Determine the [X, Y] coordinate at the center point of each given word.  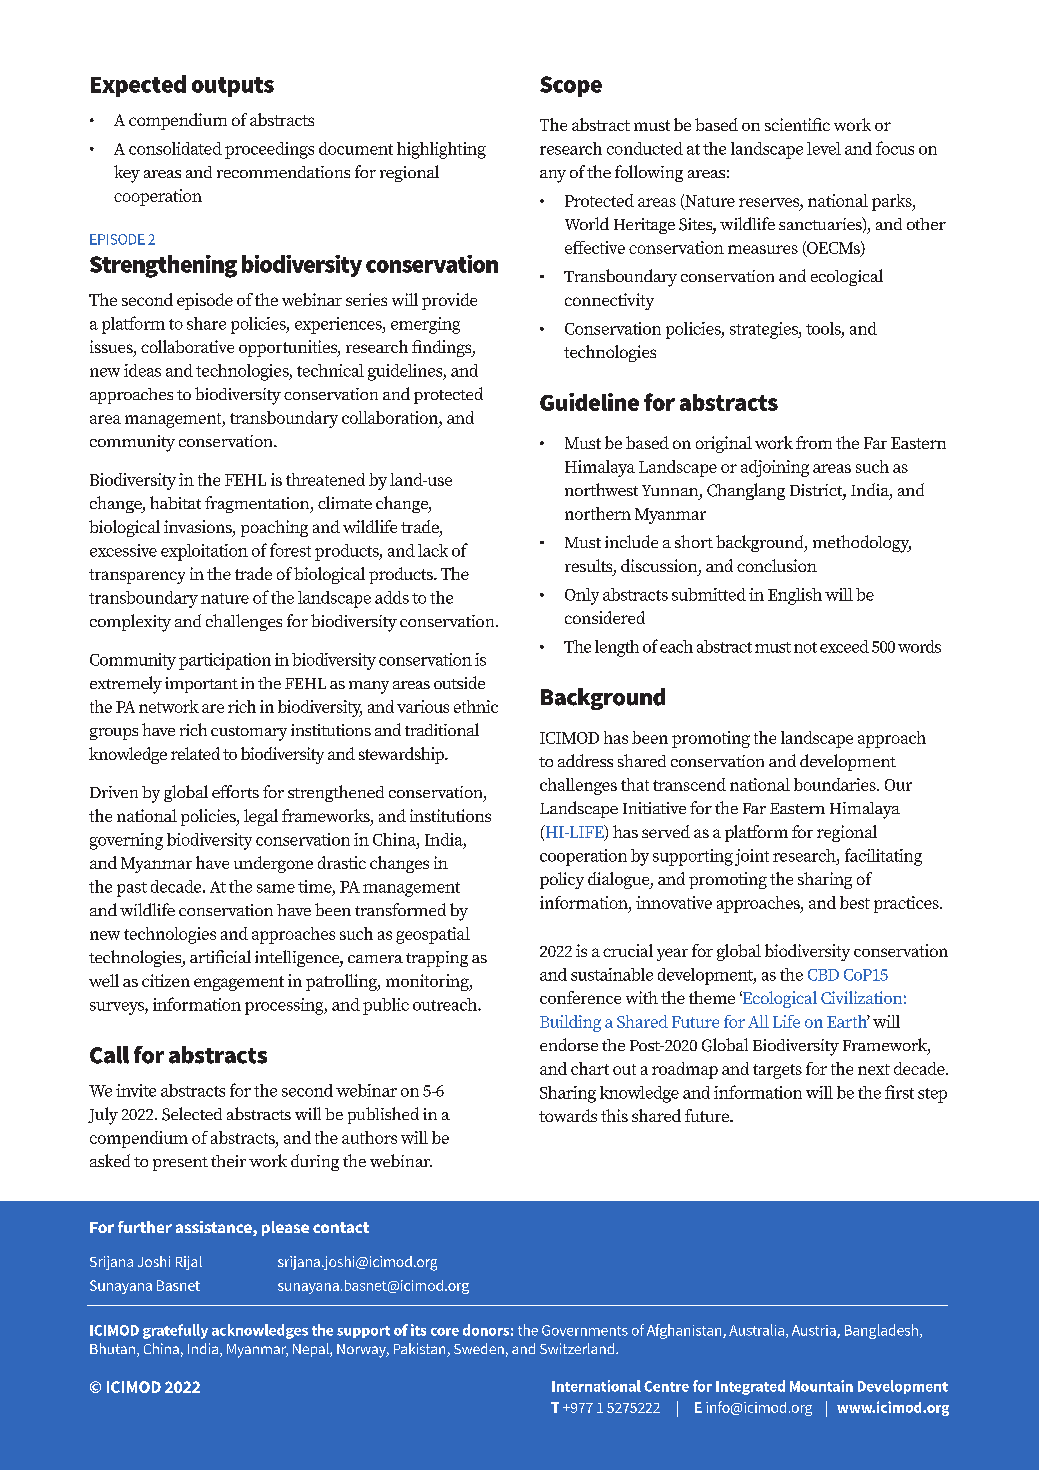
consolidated [175, 148]
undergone [273, 864]
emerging [425, 325]
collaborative [187, 346]
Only [582, 596]
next [874, 1069]
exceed [844, 646]
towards [568, 1115]
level [824, 148]
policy [562, 880]
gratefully [175, 1331]
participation [225, 661]
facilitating [883, 857]
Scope [571, 86]
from [814, 442]
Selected [192, 1114]
